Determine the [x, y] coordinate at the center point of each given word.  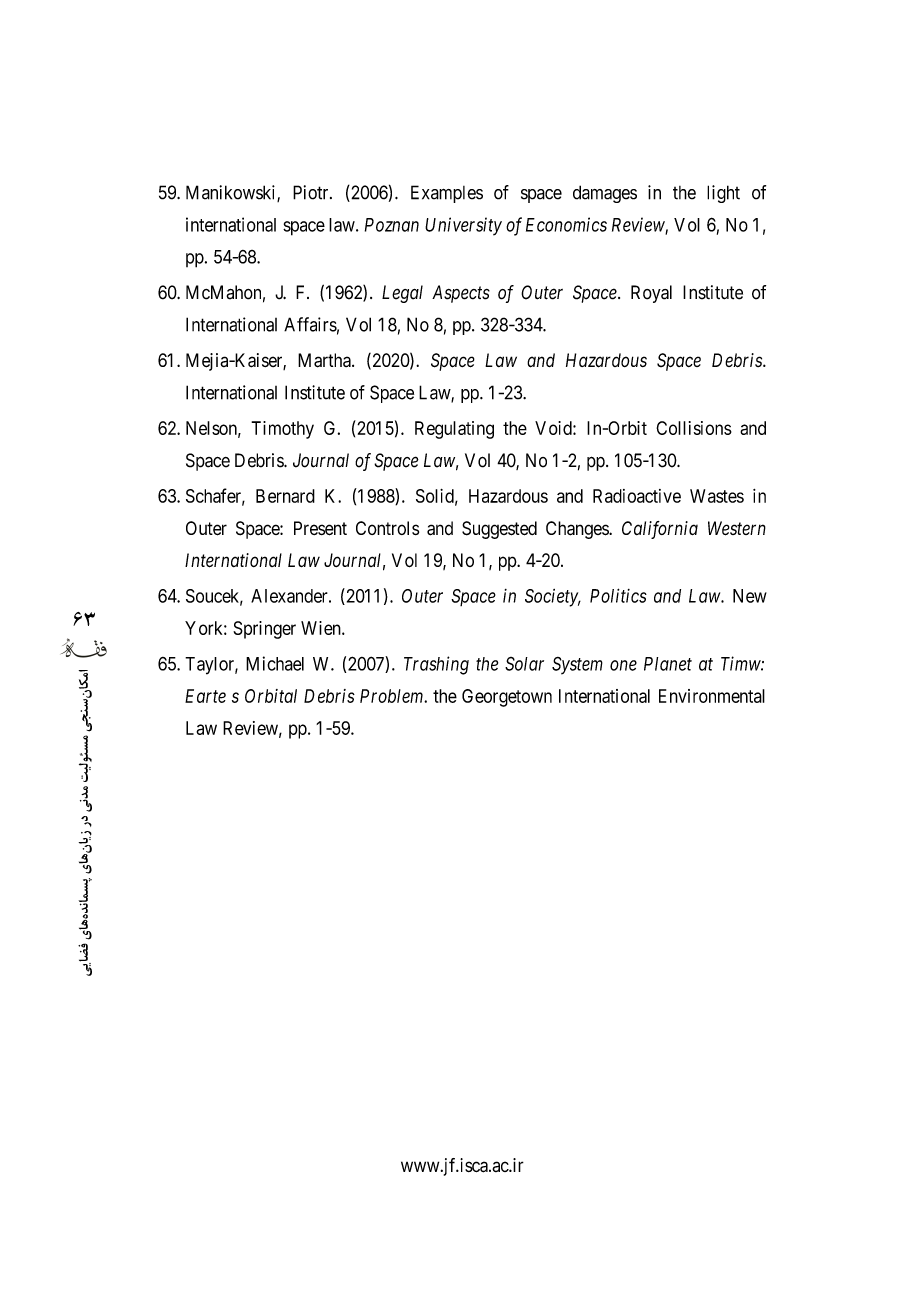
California [660, 530]
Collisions [694, 428]
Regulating [454, 430]
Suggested [499, 530]
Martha [325, 360]
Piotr [312, 192]
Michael [275, 663]
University [463, 226]
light [723, 194]
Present [320, 528]
